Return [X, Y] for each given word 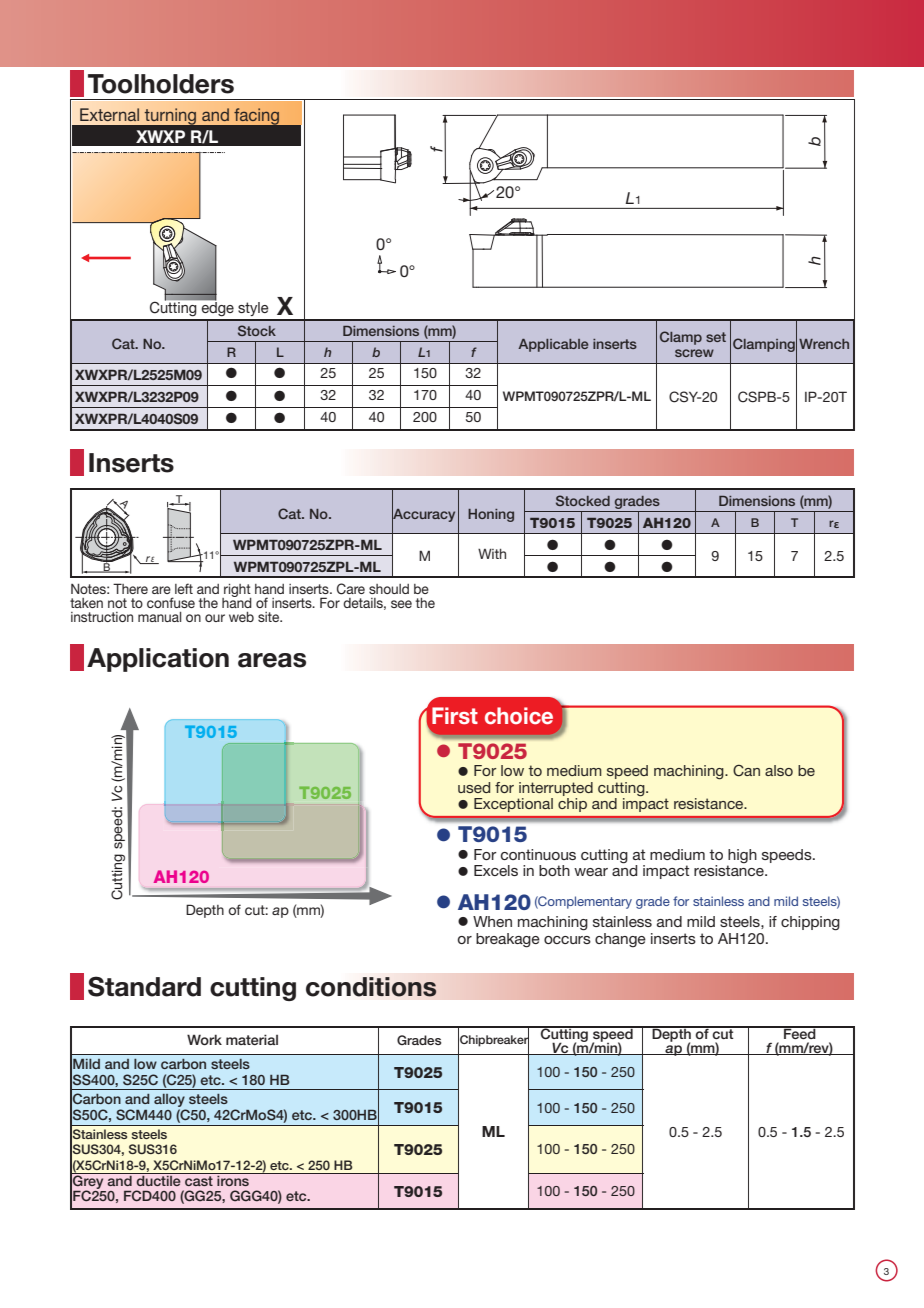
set [716, 337]
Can [746, 770]
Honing [491, 515]
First [455, 716]
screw [694, 353]
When [492, 921]
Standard [144, 986]
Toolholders [161, 84]
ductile [158, 1179]
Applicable [553, 345]
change [620, 940]
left [184, 588]
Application [158, 660]
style [253, 309]
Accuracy [423, 515]
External [109, 114]
